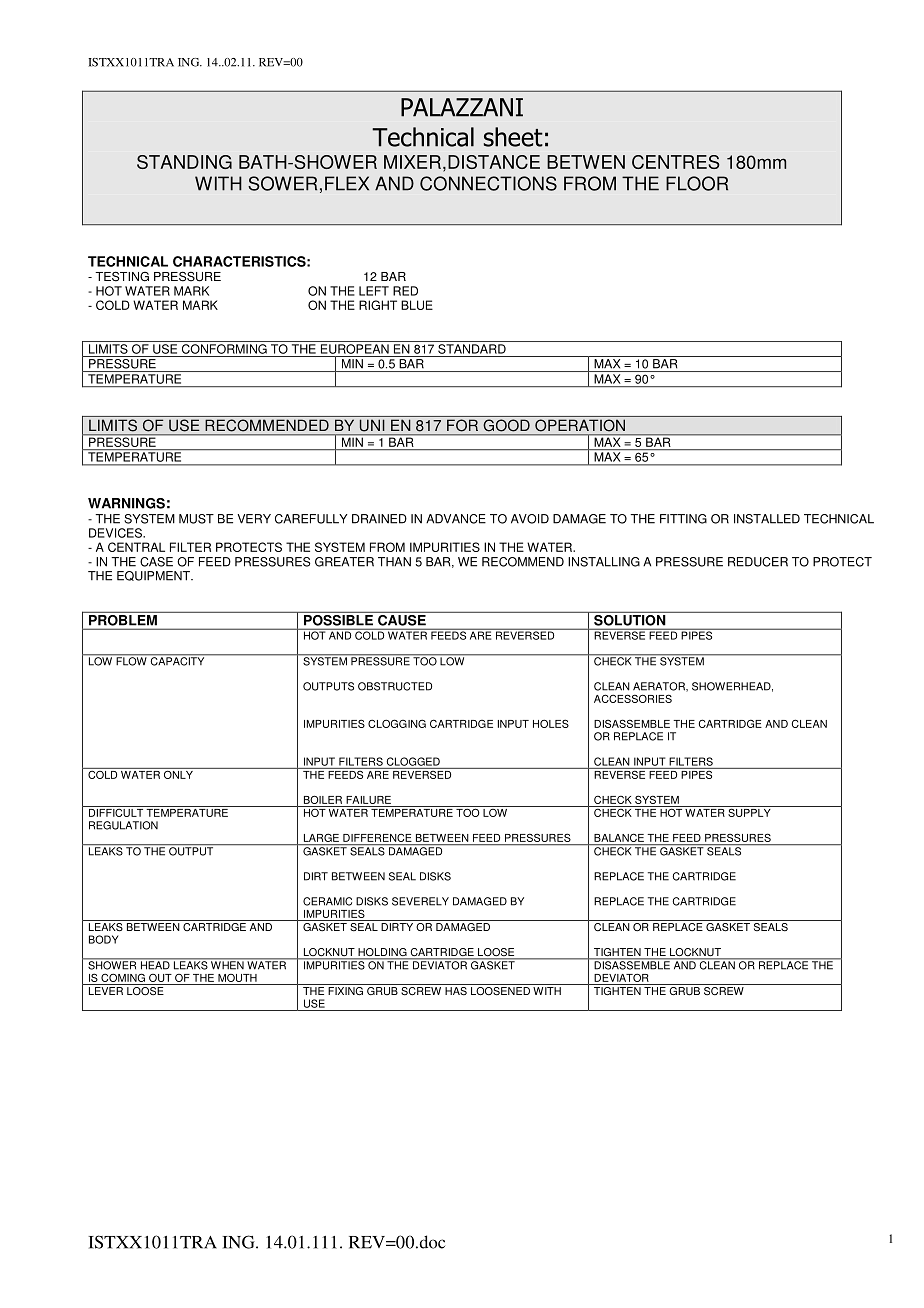 The height and width of the screenshot is (1308, 924). I want to click on THAN, so click(394, 562).
